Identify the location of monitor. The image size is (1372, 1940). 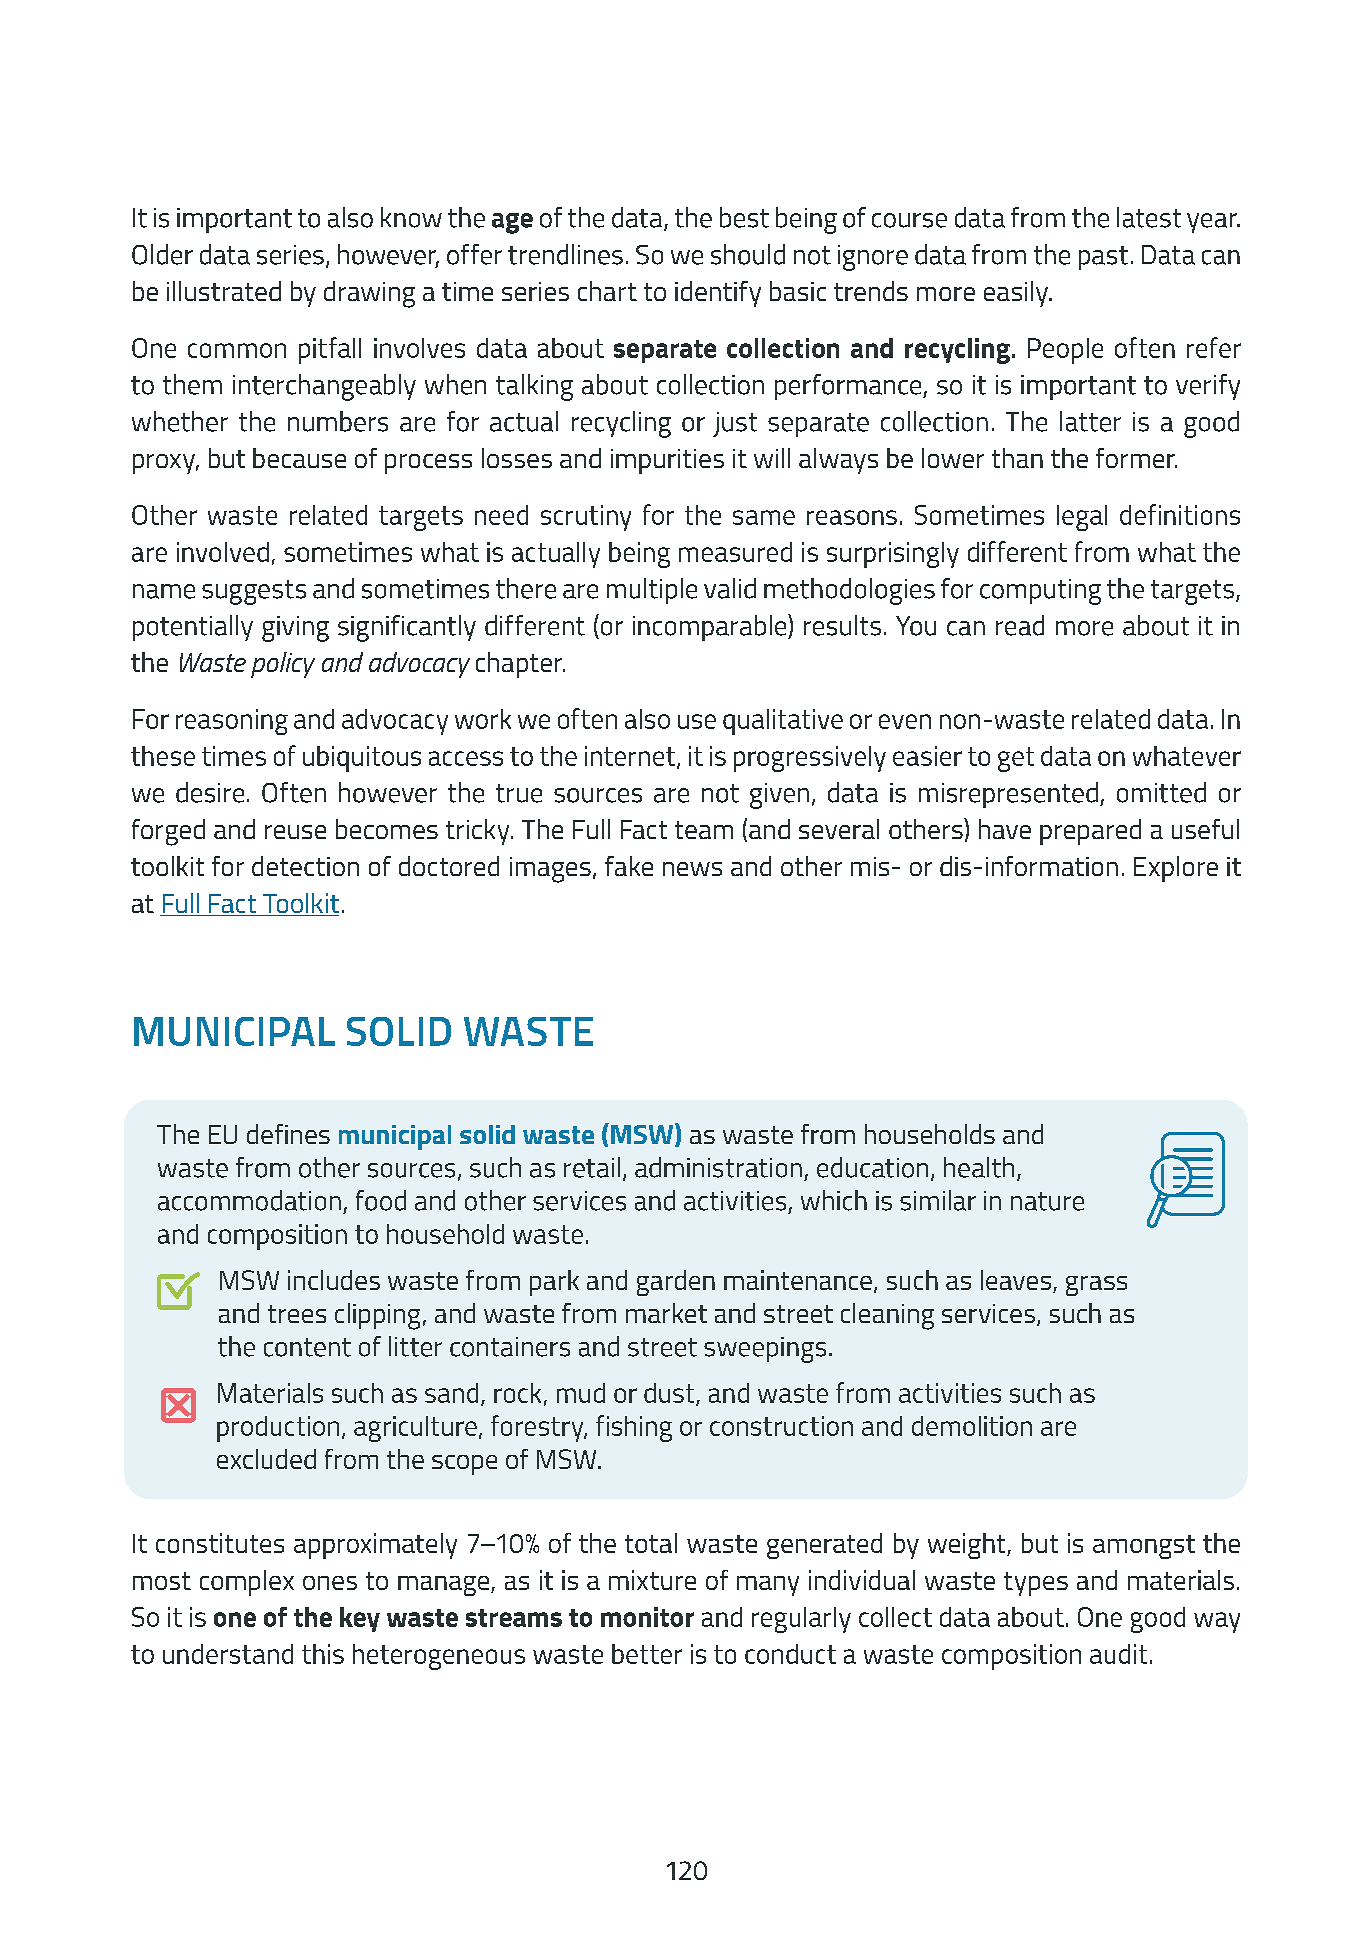
(647, 1617).
